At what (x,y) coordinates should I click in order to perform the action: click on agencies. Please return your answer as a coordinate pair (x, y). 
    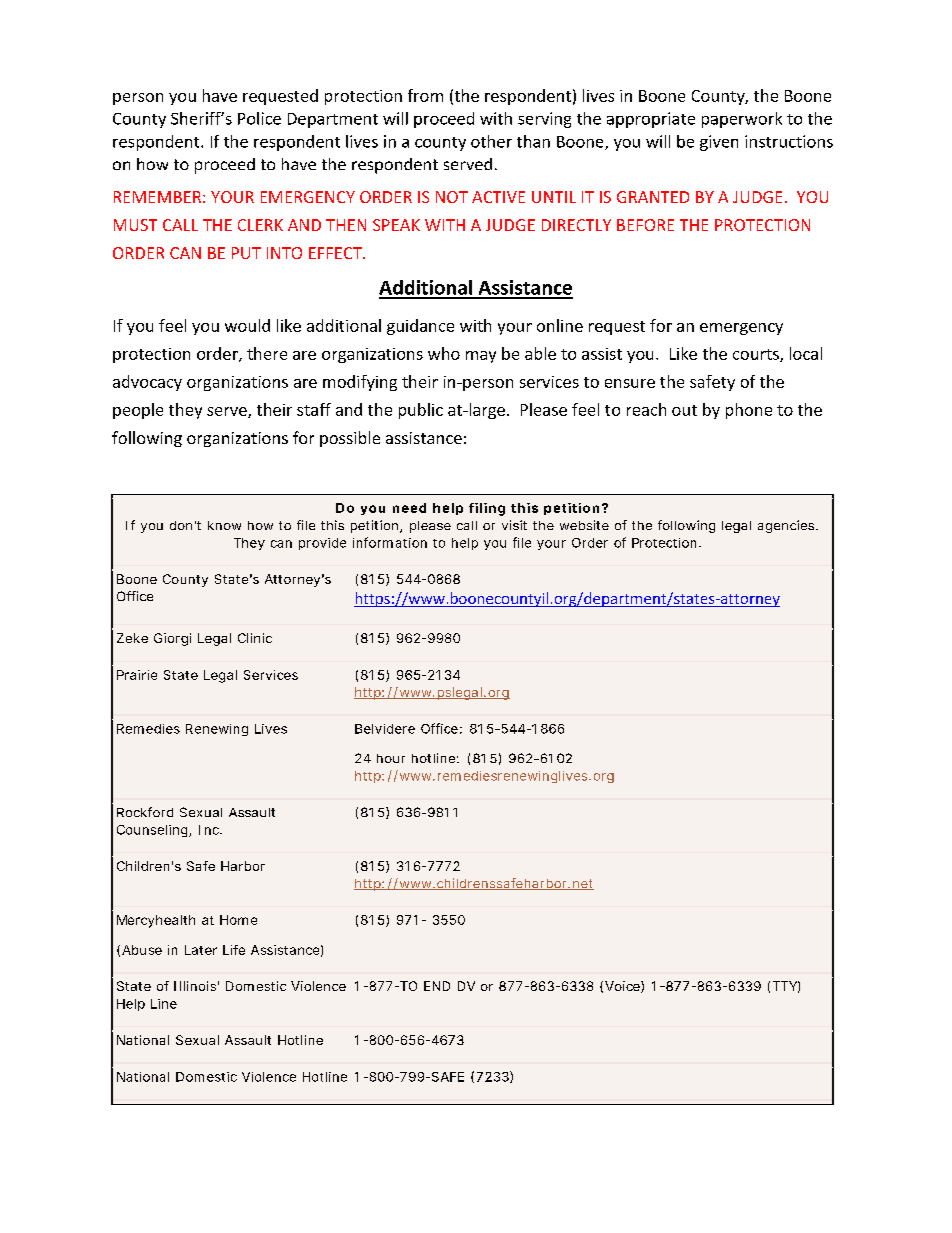
    Looking at the image, I should click on (787, 526).
